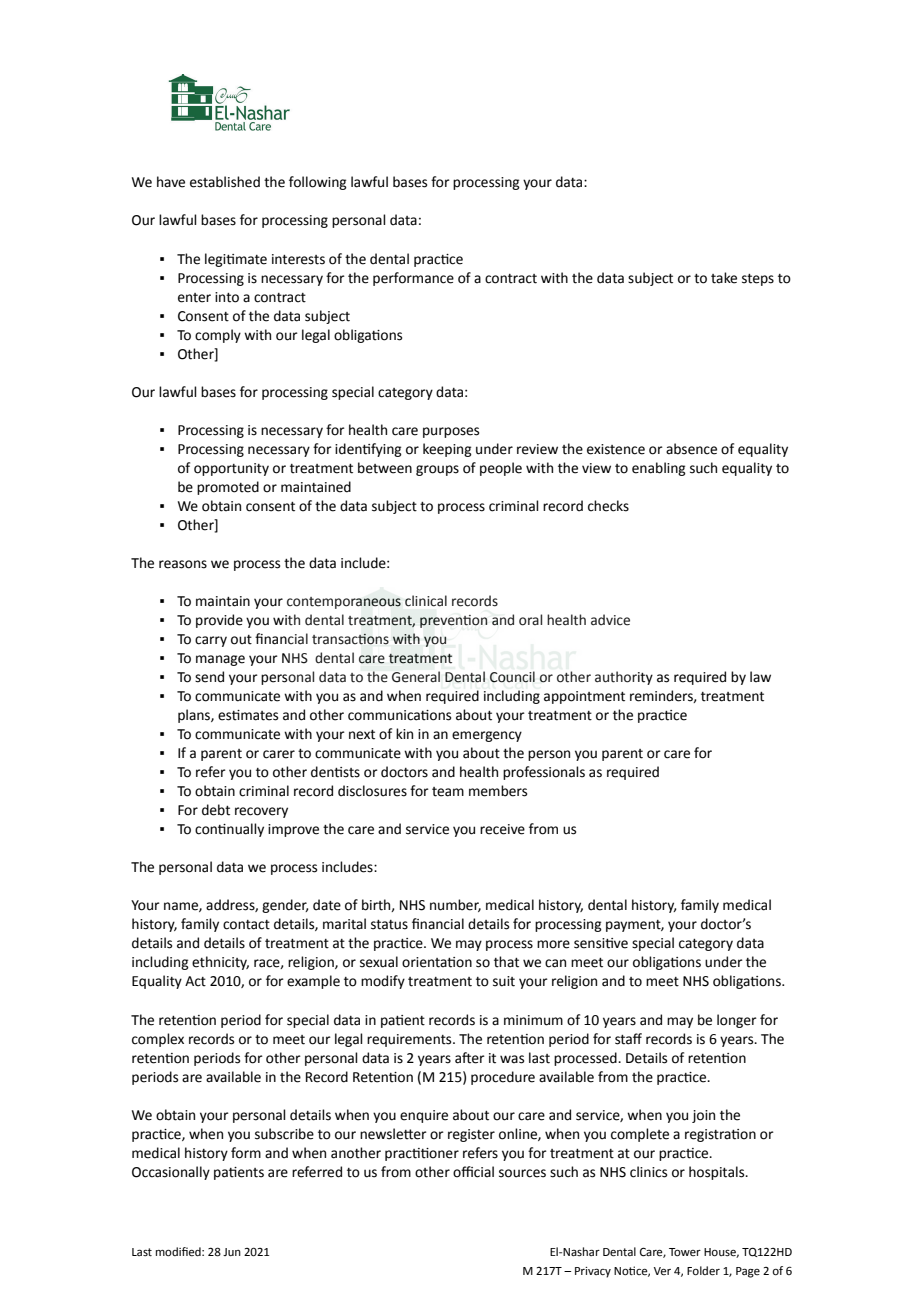 This page has height=1308, width=924. Describe the element at coordinates (232, 1252) in the page. I see `Jun` at that location.
